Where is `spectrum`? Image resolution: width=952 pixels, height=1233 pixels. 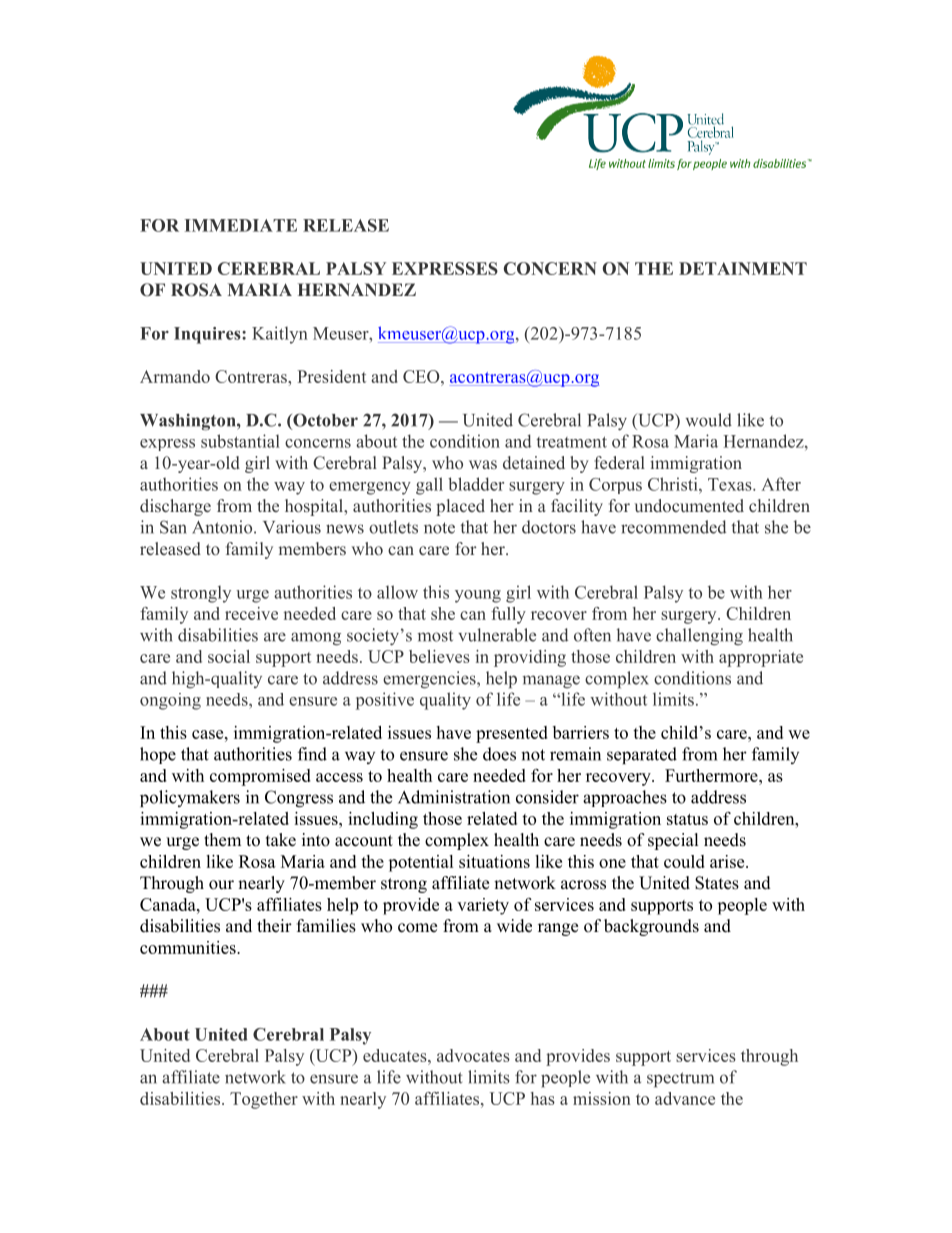
spectrum is located at coordinates (680, 1080).
